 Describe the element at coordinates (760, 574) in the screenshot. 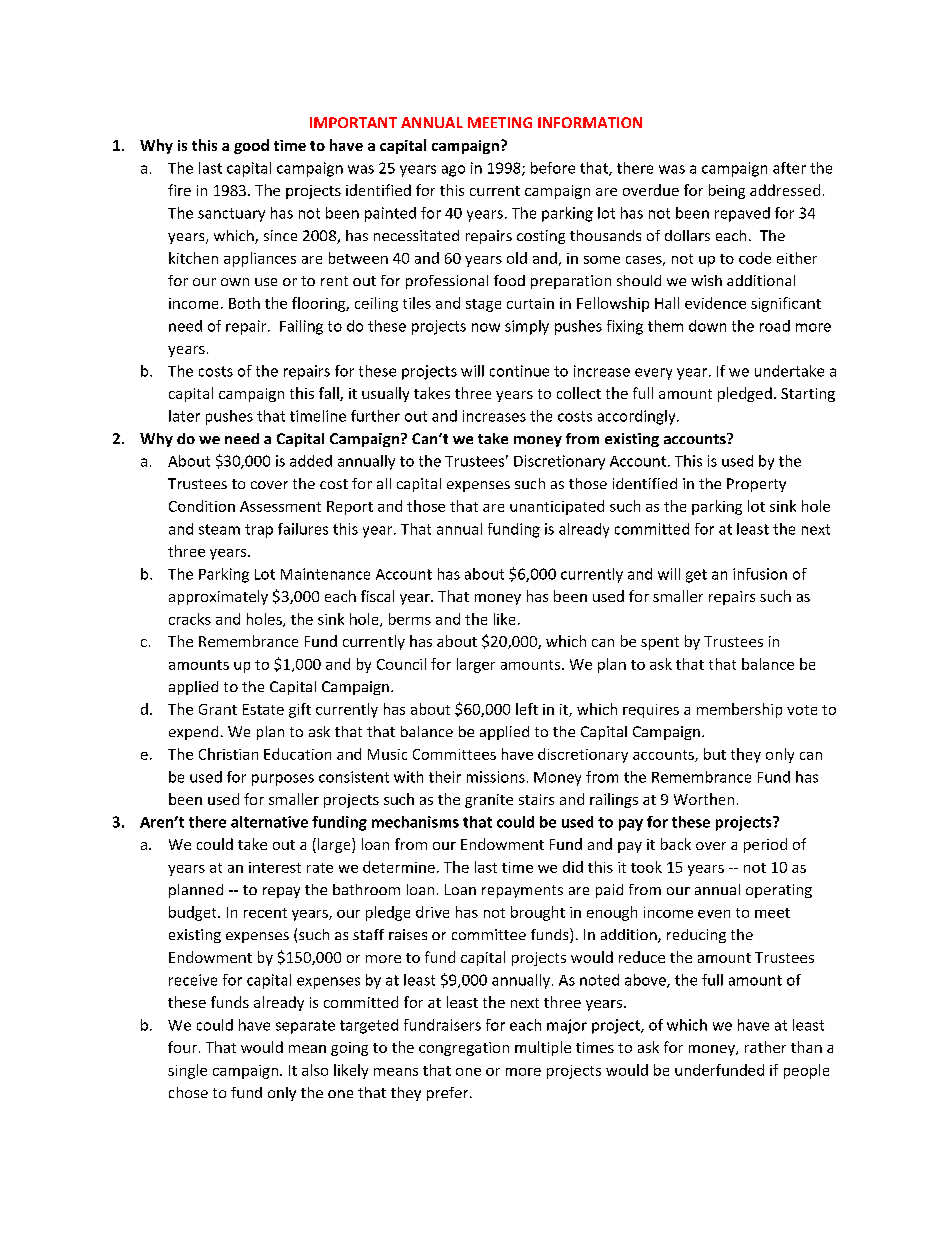

I see `infusion` at that location.
